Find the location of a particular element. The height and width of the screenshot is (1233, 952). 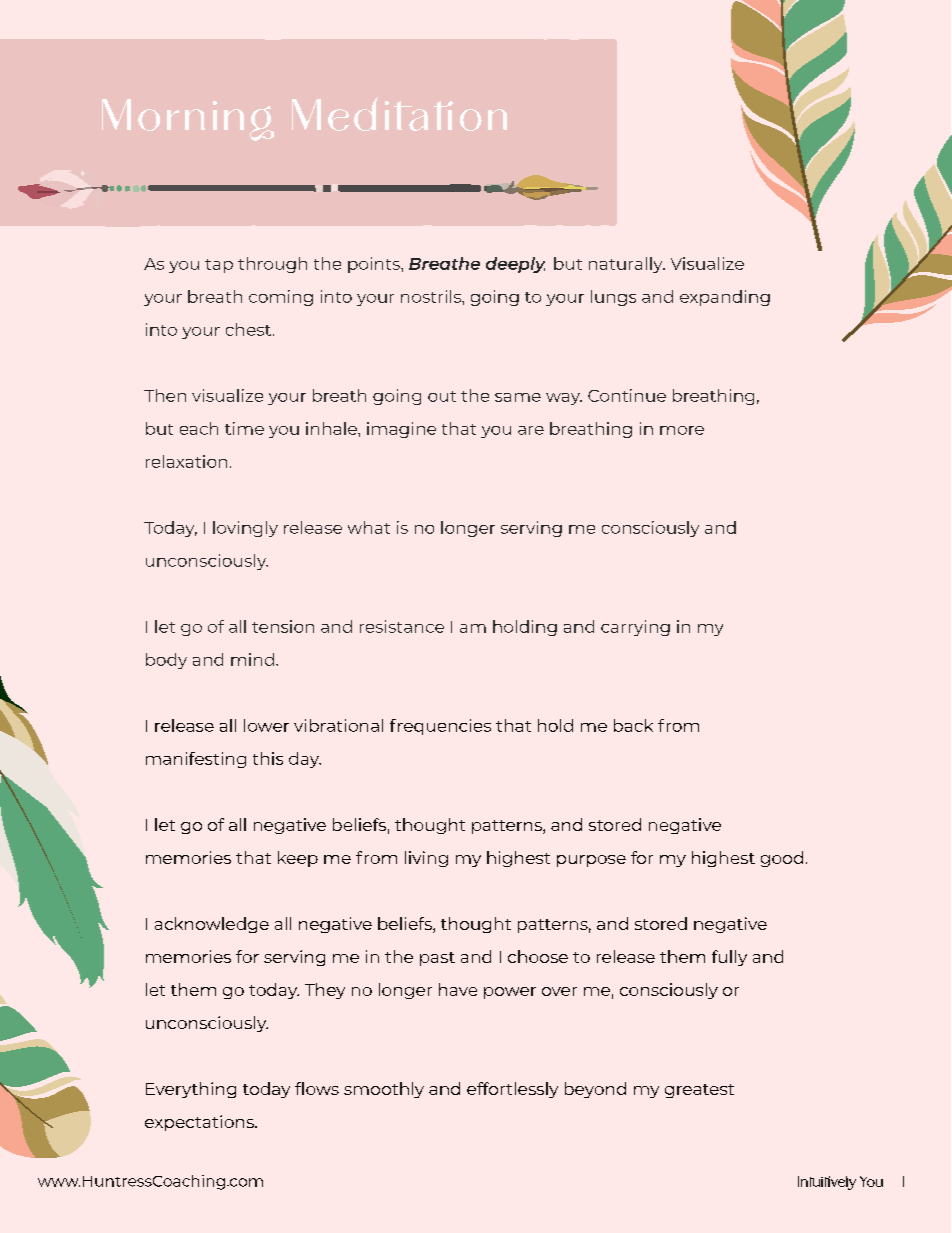

greatest is located at coordinates (699, 1091).
